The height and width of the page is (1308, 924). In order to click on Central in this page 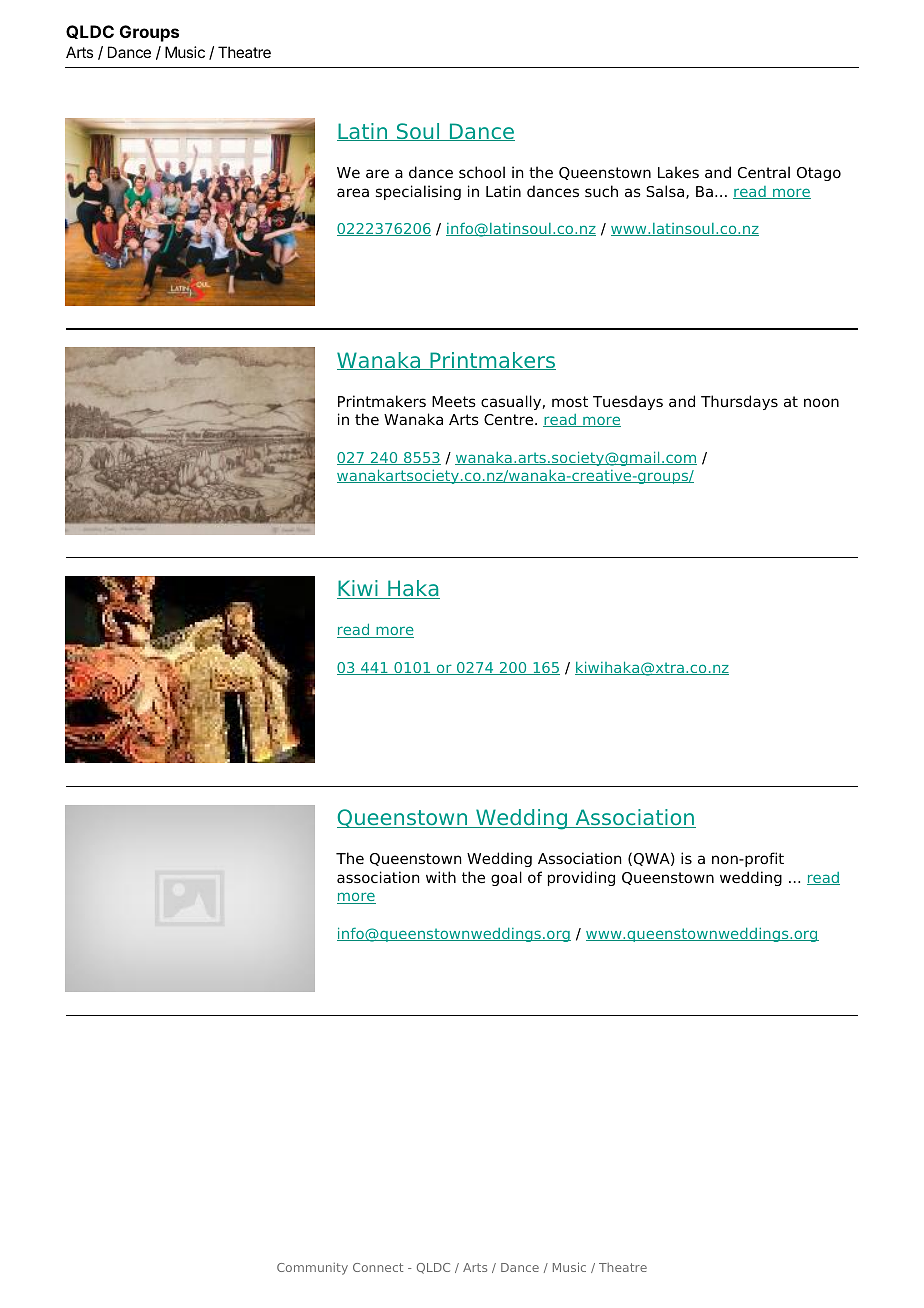, I will do `click(764, 172)`.
